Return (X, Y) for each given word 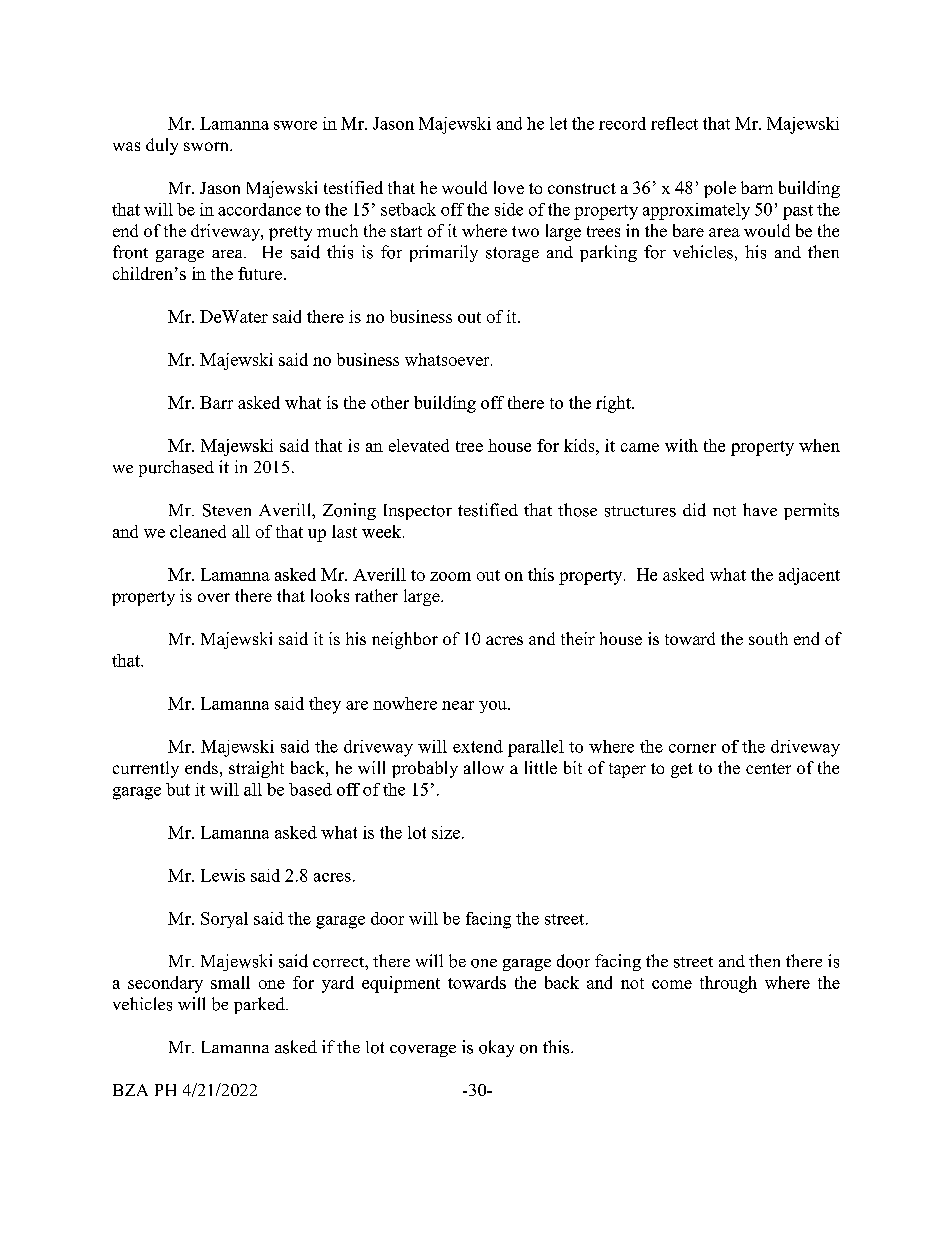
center (768, 768)
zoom (450, 576)
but (178, 789)
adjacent (809, 576)
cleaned (198, 531)
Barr (216, 402)
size (447, 832)
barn (757, 187)
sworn (207, 146)
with (681, 445)
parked (260, 1005)
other (390, 402)
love (509, 187)
